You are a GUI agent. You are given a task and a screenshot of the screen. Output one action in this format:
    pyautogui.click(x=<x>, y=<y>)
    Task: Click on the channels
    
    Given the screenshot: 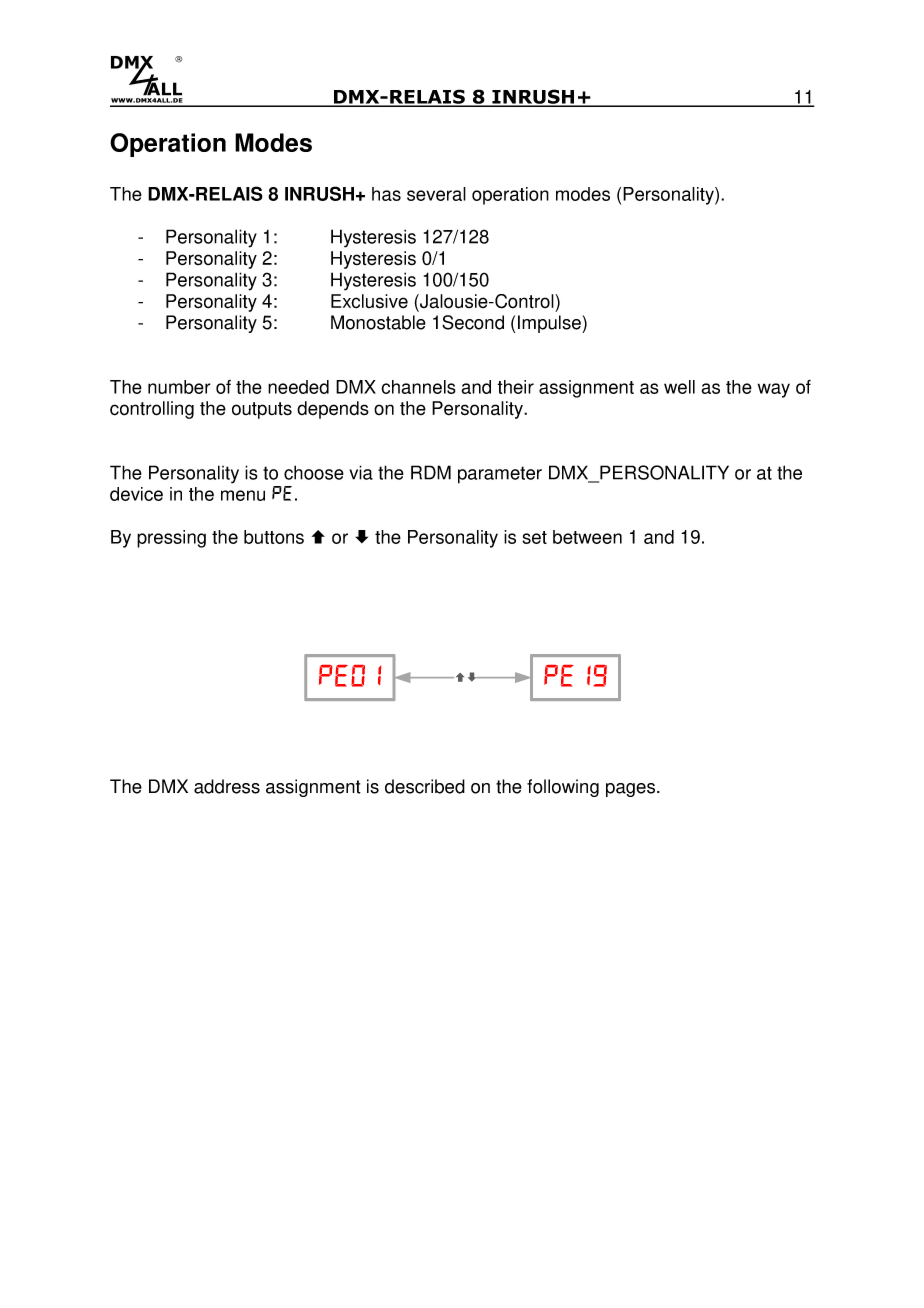 What is the action you would take?
    pyautogui.click(x=418, y=387)
